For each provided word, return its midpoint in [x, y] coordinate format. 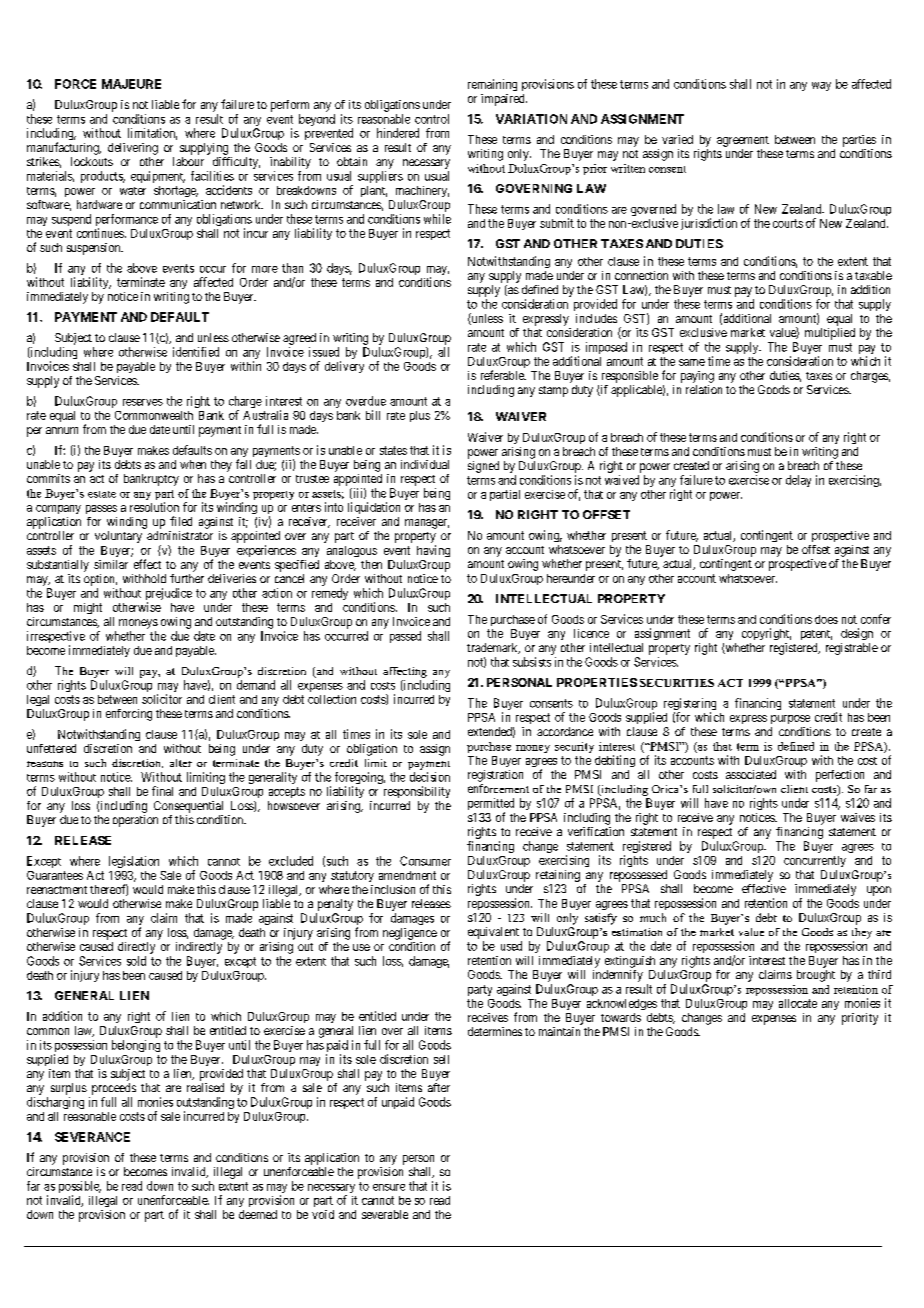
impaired [504, 100]
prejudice [169, 595]
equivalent [493, 933]
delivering [133, 149]
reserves [143, 402]
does [826, 619]
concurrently [815, 861]
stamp [553, 391]
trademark [493, 648]
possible [80, 1188]
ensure [389, 1187]
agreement [743, 141]
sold [136, 961]
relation [704, 389]
